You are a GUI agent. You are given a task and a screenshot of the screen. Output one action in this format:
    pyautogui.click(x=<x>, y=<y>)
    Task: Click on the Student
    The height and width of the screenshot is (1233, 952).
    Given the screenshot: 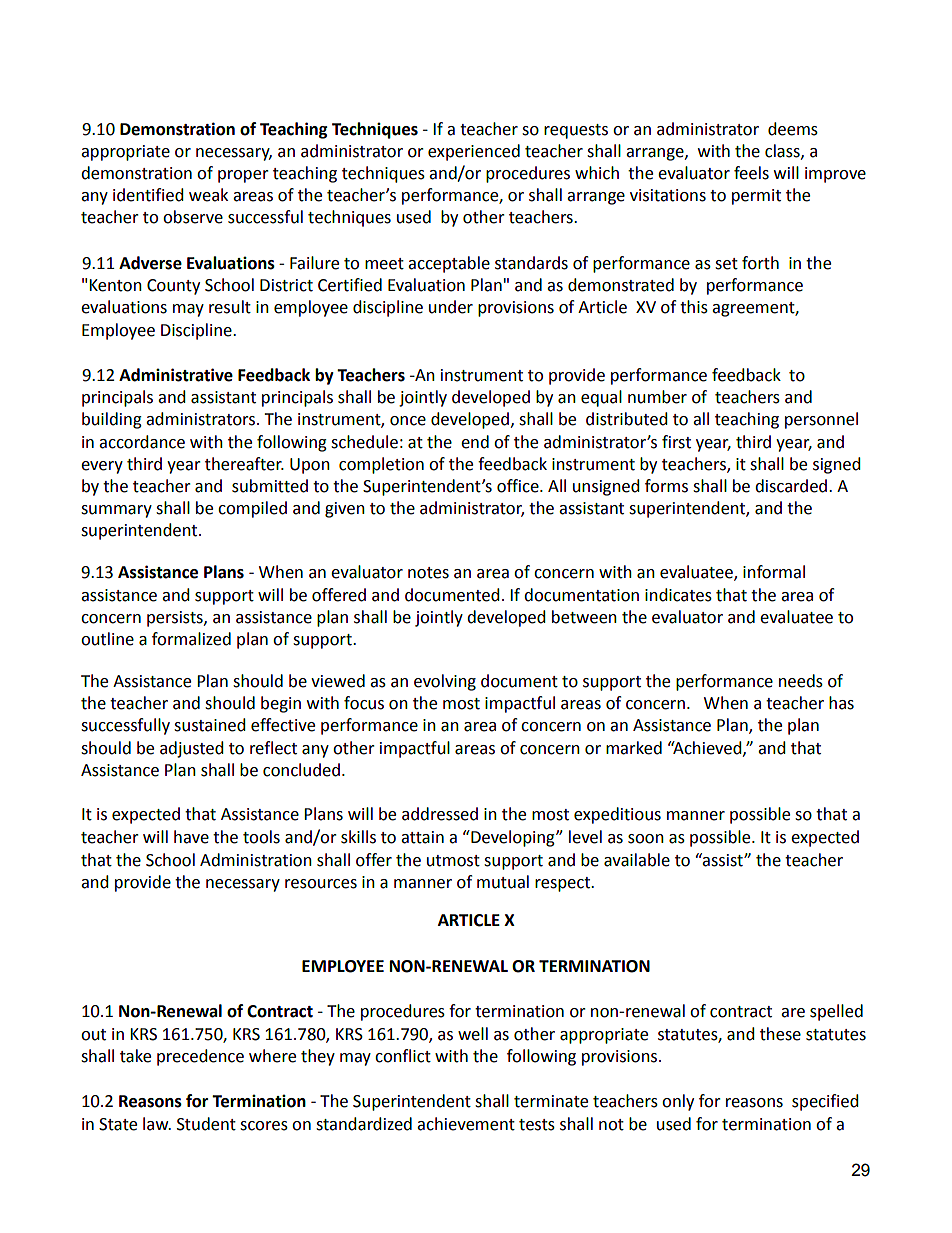 What is the action you would take?
    pyautogui.click(x=206, y=1124)
